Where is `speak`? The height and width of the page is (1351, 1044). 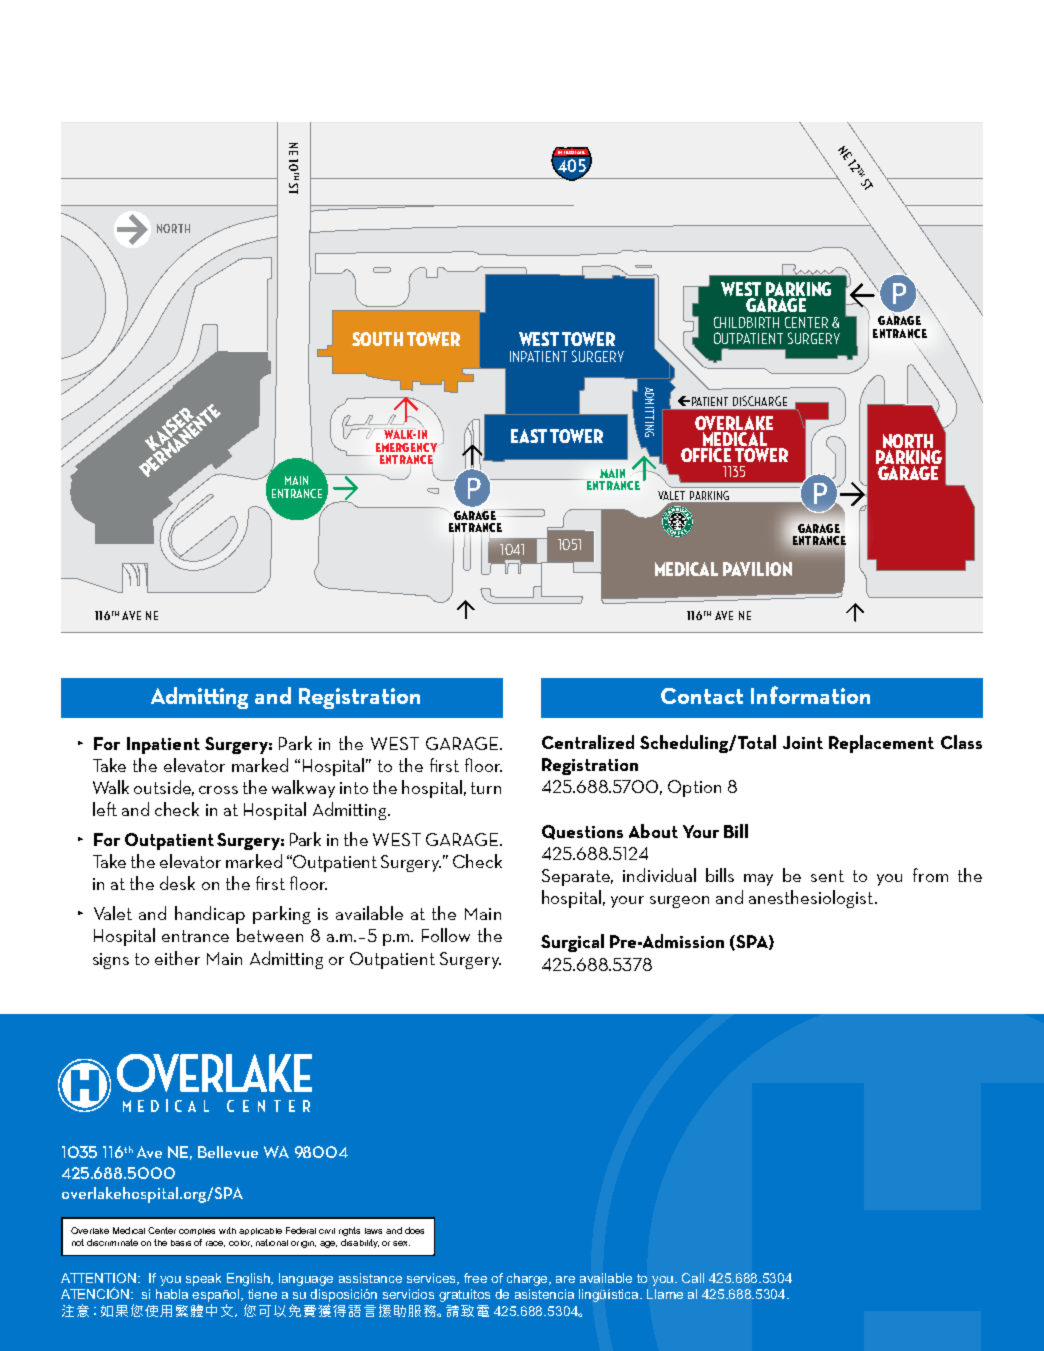 speak is located at coordinates (203, 1279).
